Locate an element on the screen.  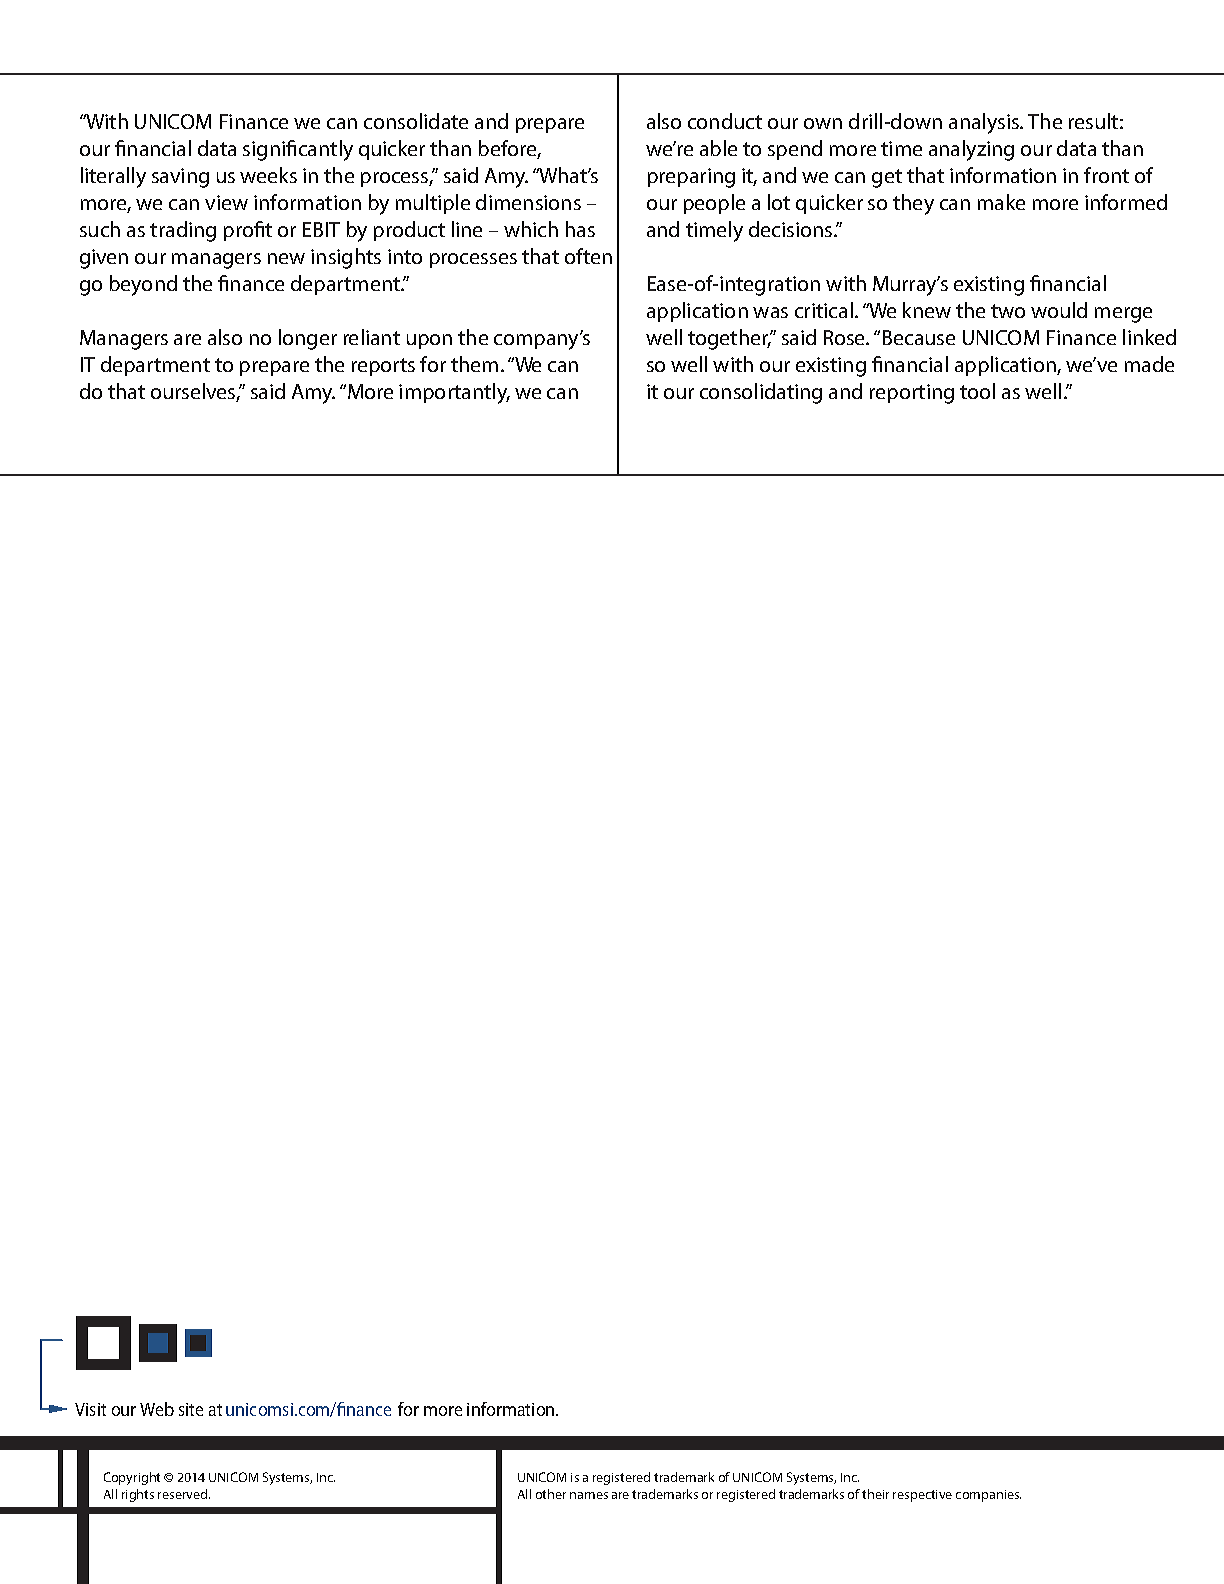
preparing is located at coordinates (691, 178).
